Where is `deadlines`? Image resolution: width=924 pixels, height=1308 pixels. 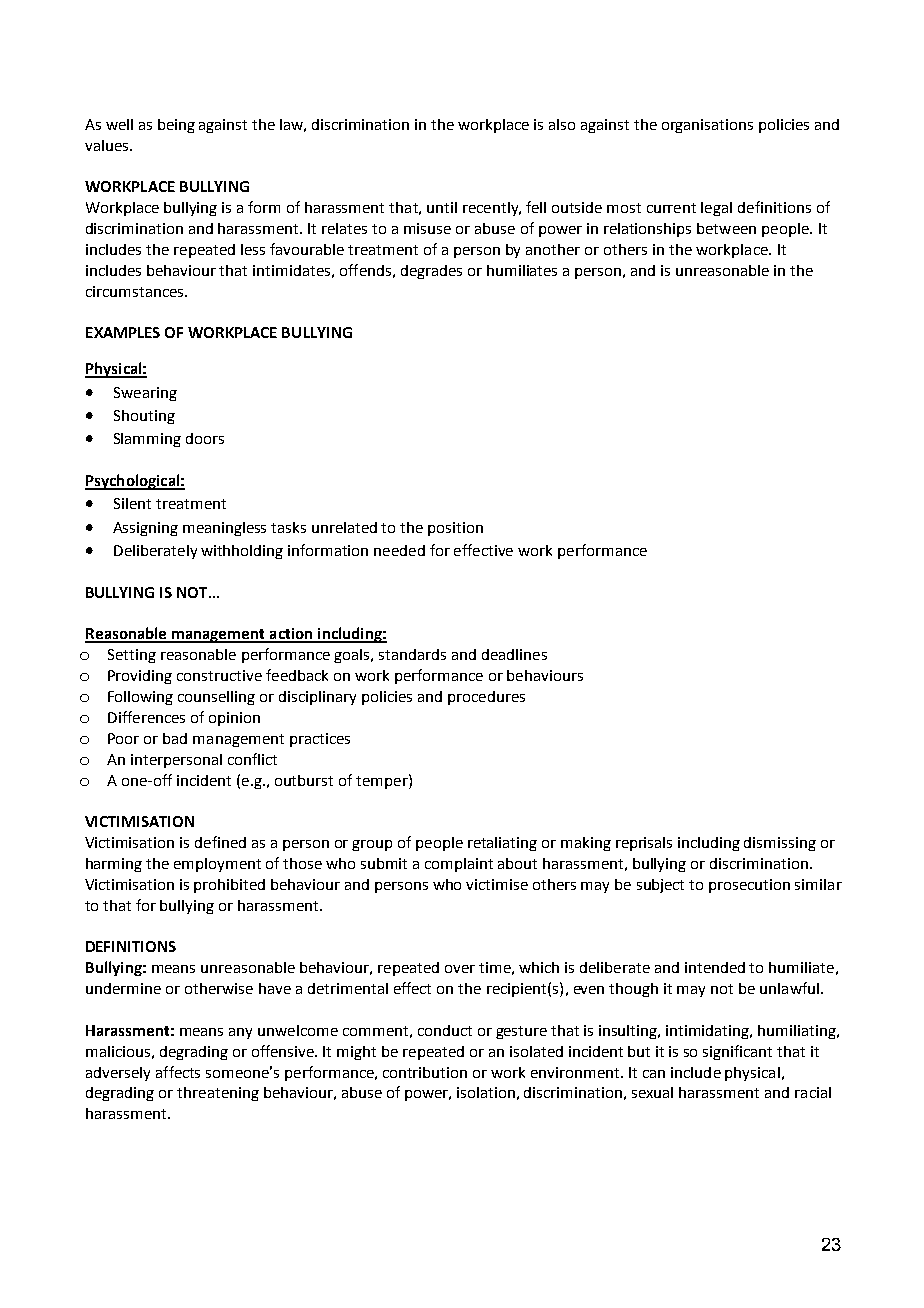 deadlines is located at coordinates (514, 654).
